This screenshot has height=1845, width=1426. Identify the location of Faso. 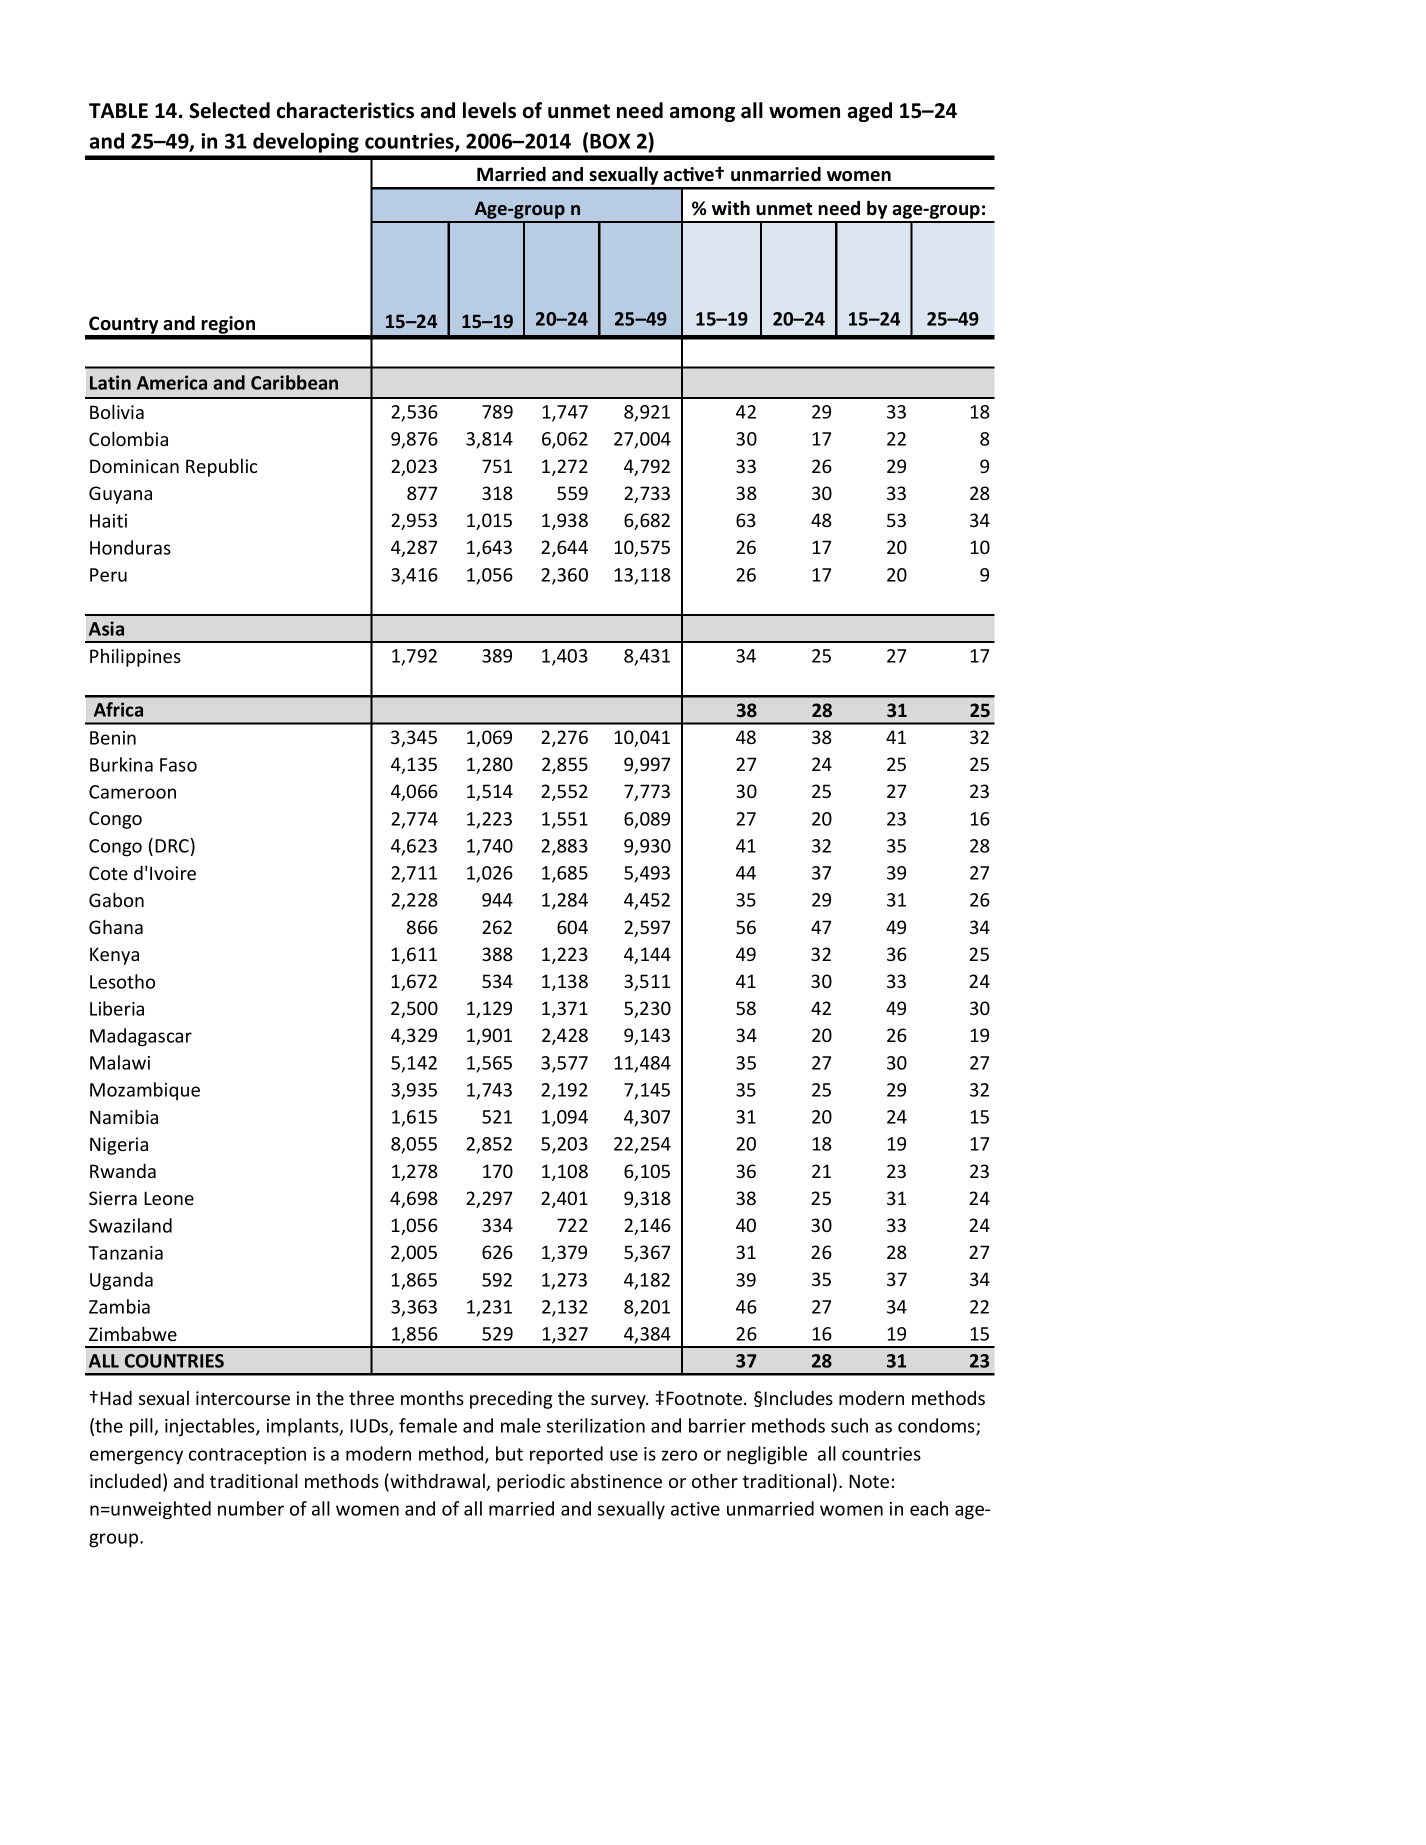
(178, 765).
